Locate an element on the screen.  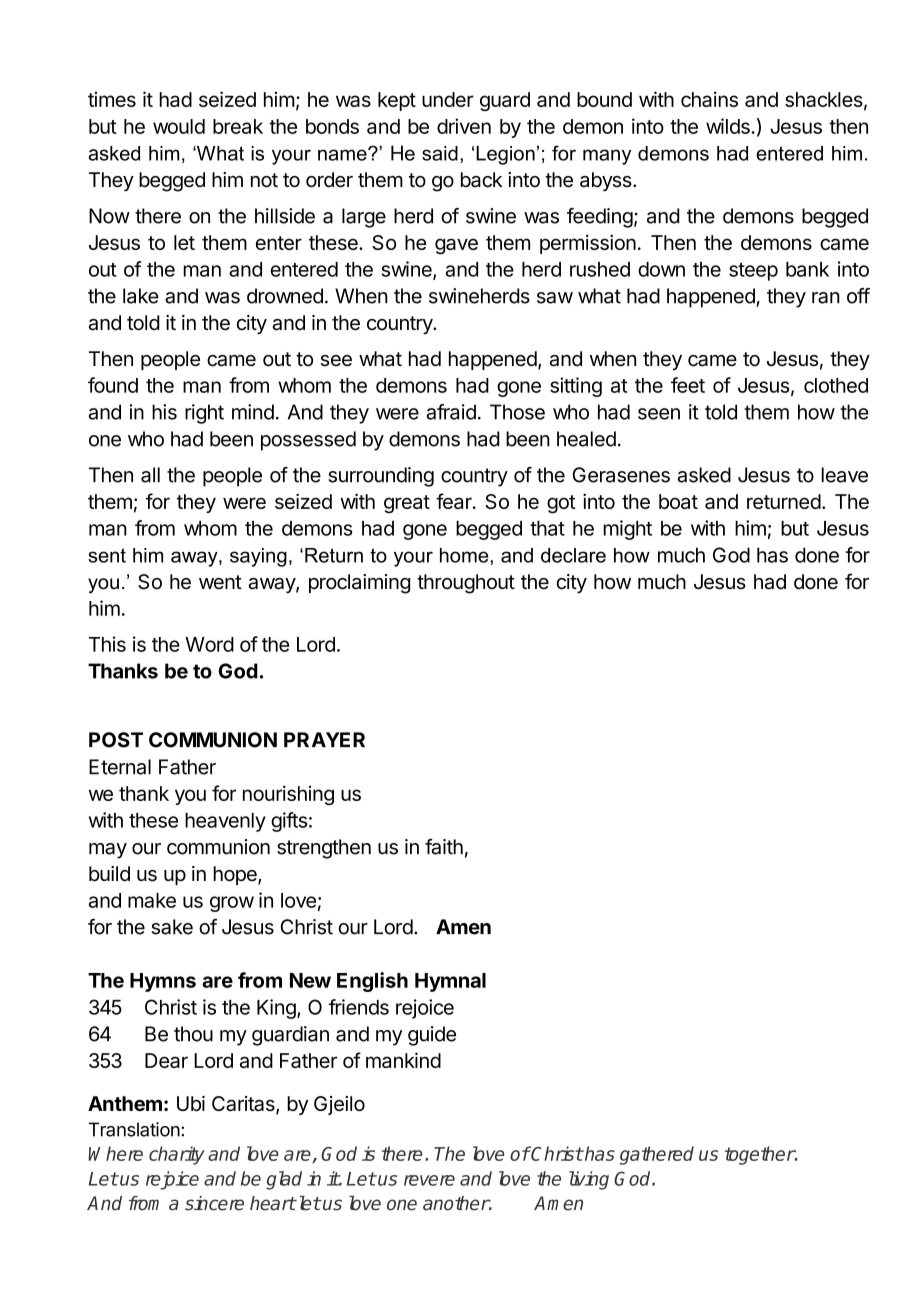
right is located at coordinates (204, 414).
